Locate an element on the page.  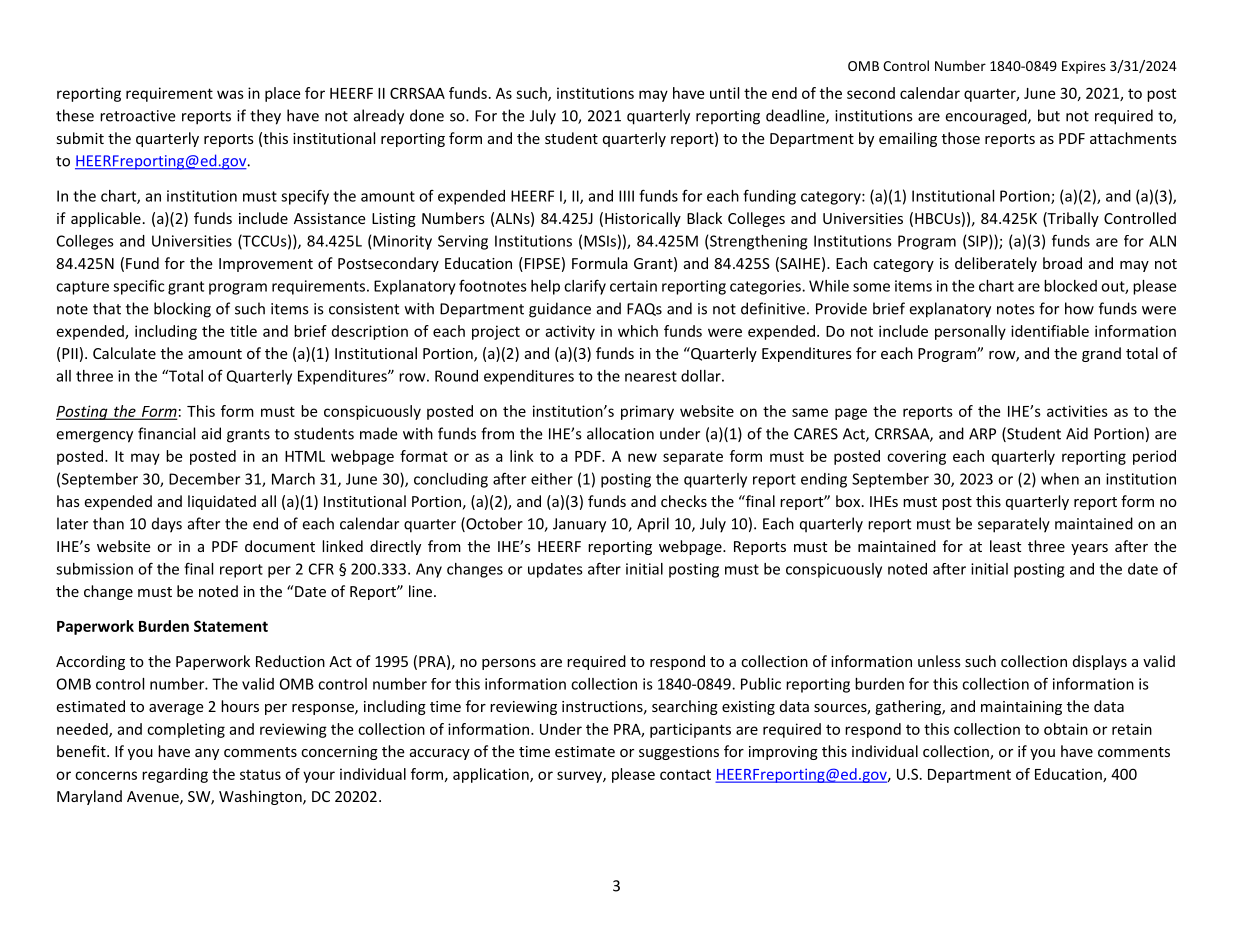
Calculate is located at coordinates (124, 353).
